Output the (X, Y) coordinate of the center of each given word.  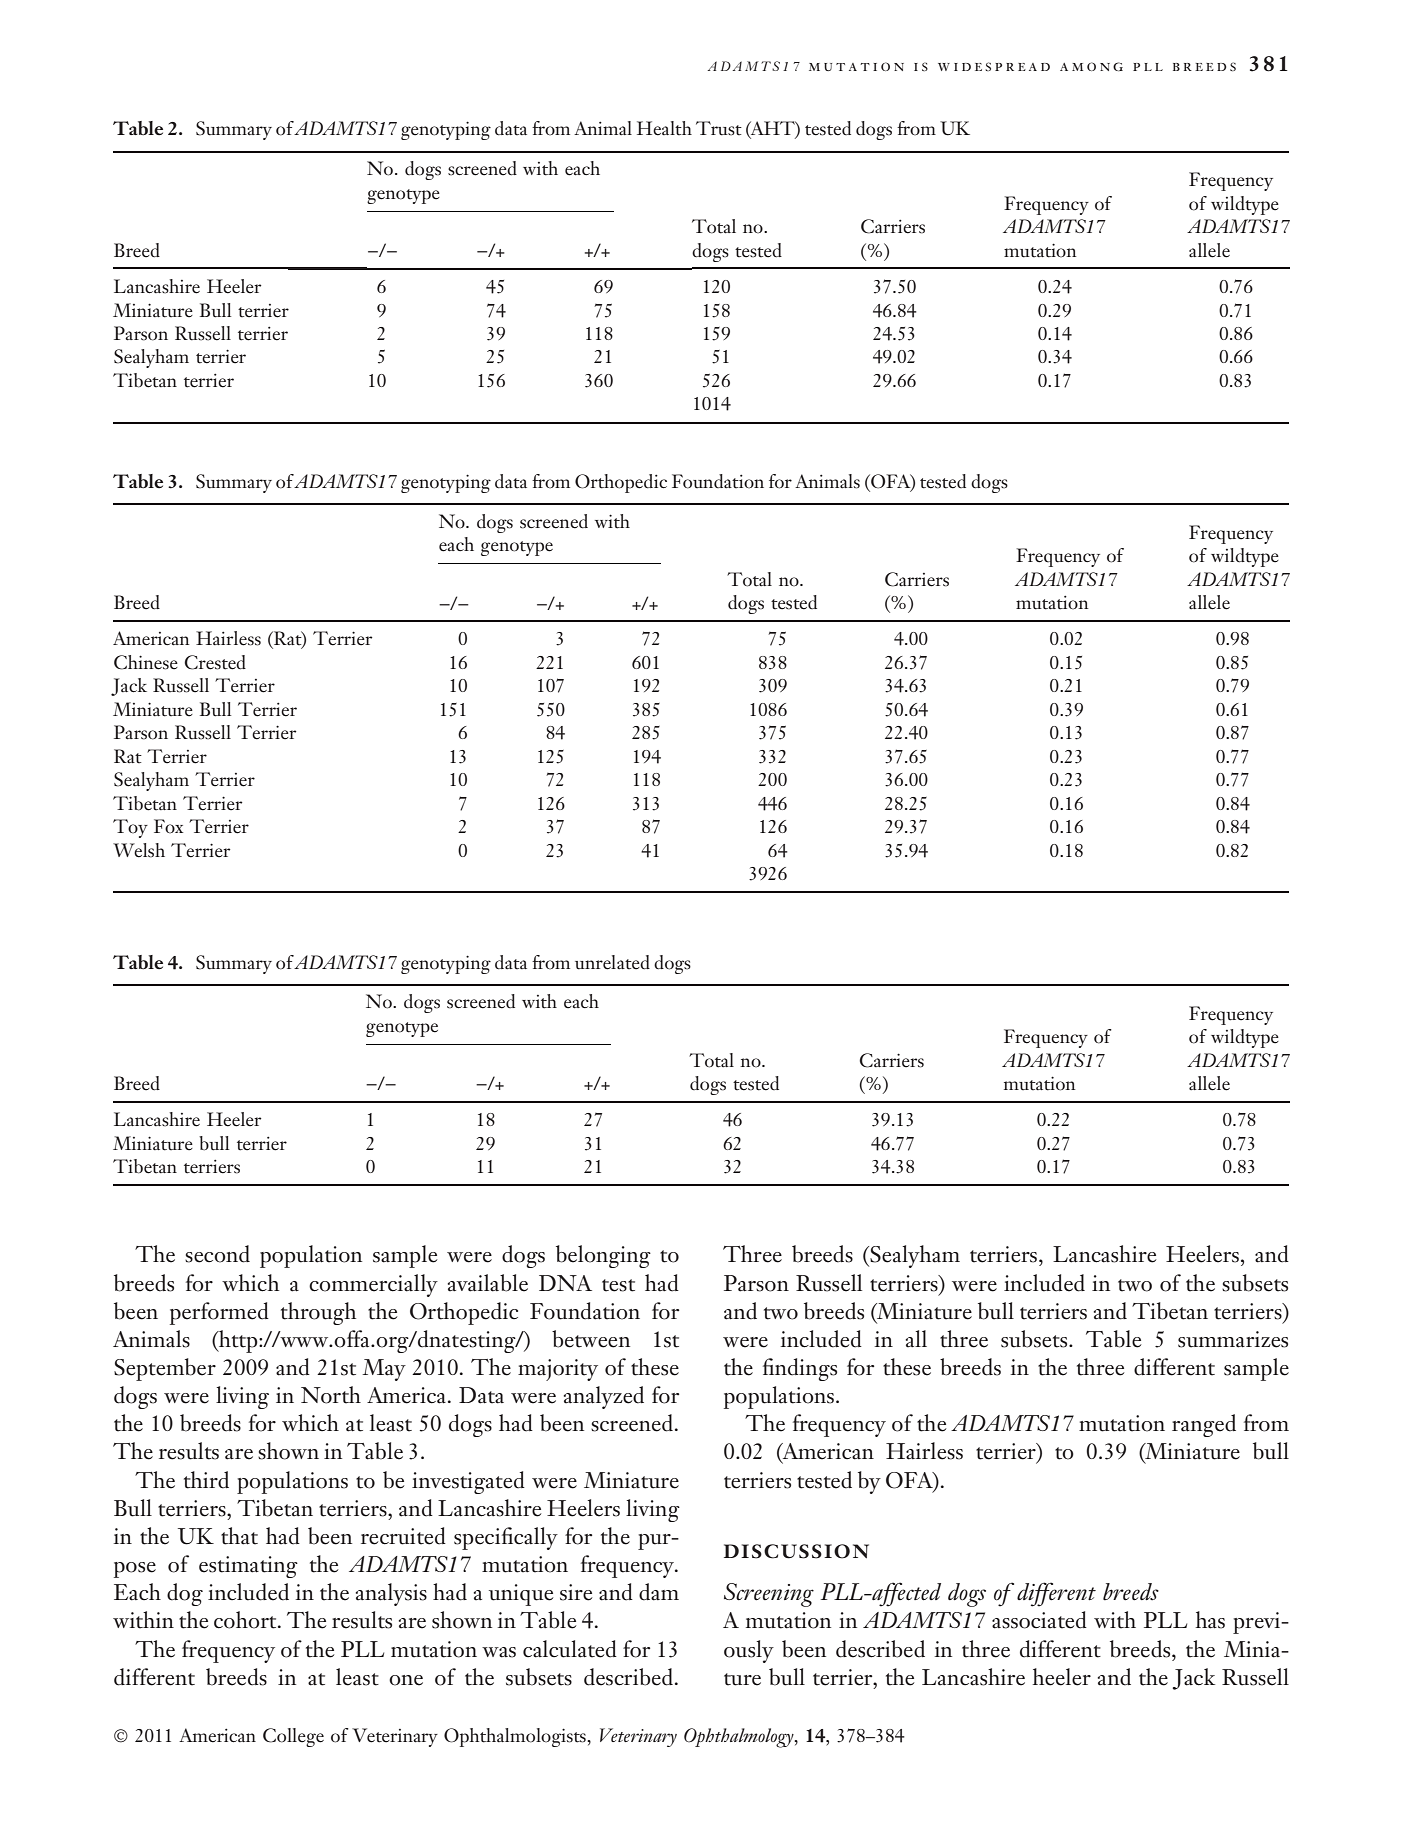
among (1091, 66)
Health (664, 128)
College (293, 1737)
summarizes (1233, 1339)
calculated (570, 1649)
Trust (719, 128)
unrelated (612, 962)
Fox (168, 826)
